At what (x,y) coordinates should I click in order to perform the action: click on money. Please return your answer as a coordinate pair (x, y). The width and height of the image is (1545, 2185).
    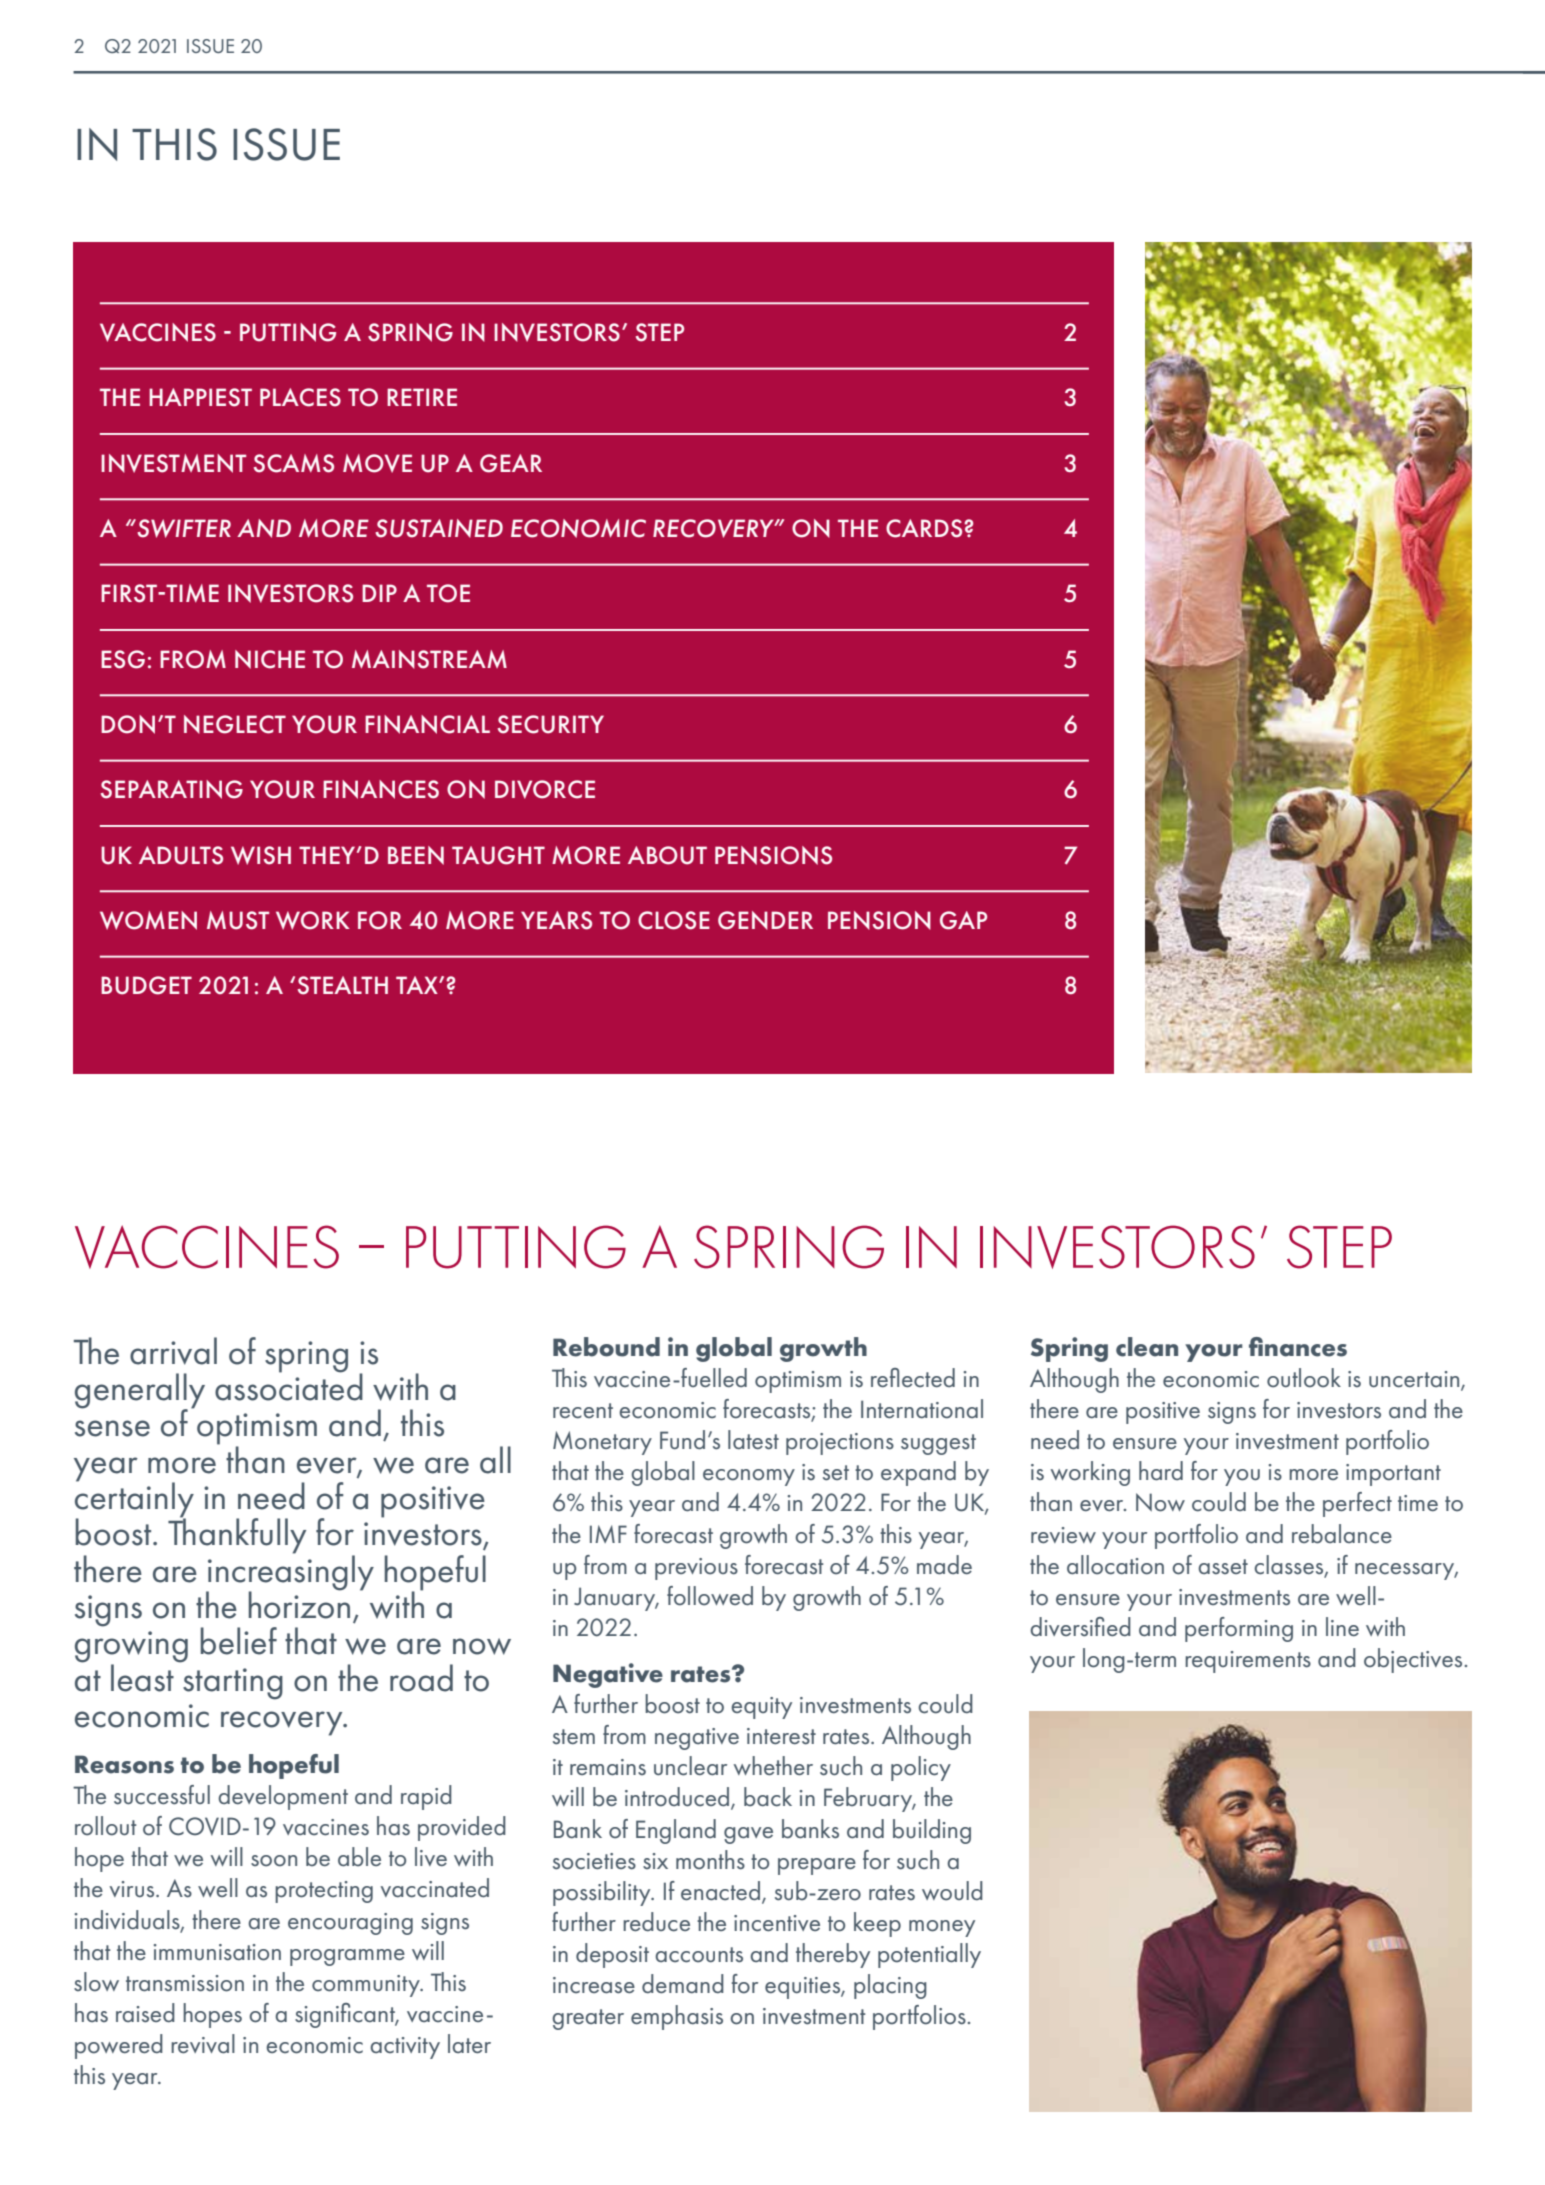
    Looking at the image, I should click on (942, 1928).
